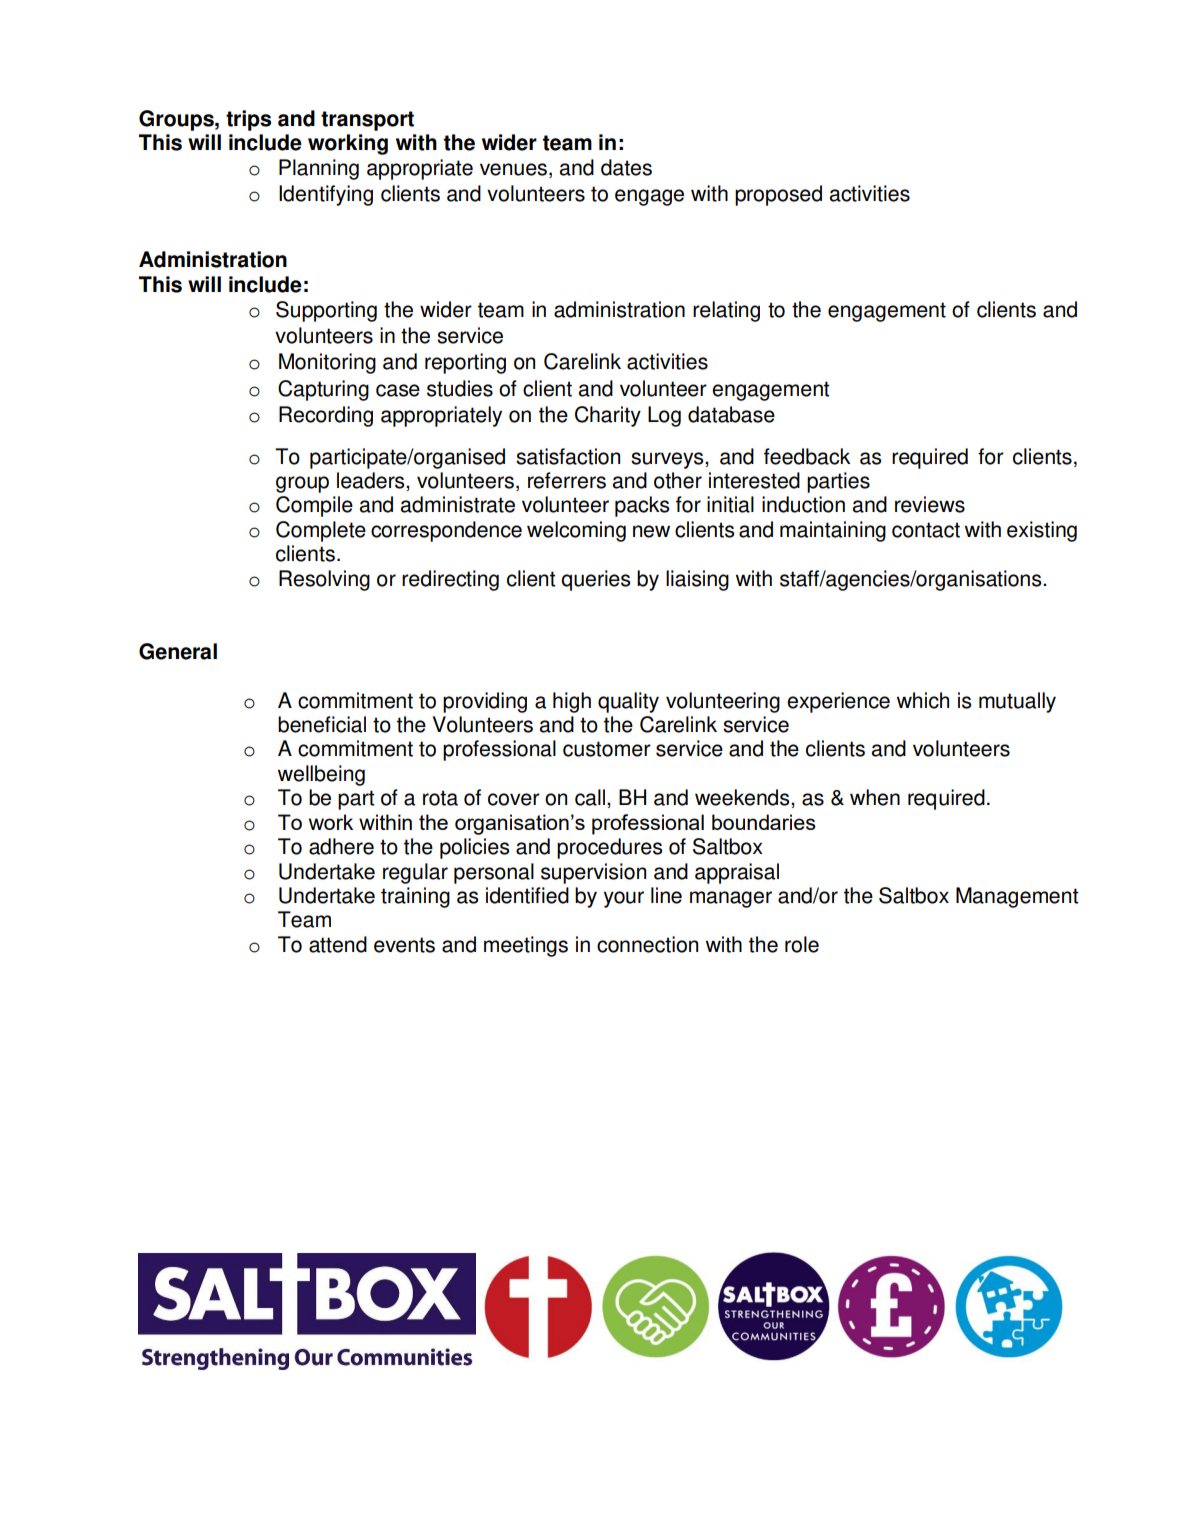 This screenshot has height=1528, width=1180. What do you see at coordinates (323, 390) in the screenshot?
I see `Capturing` at bounding box center [323, 390].
